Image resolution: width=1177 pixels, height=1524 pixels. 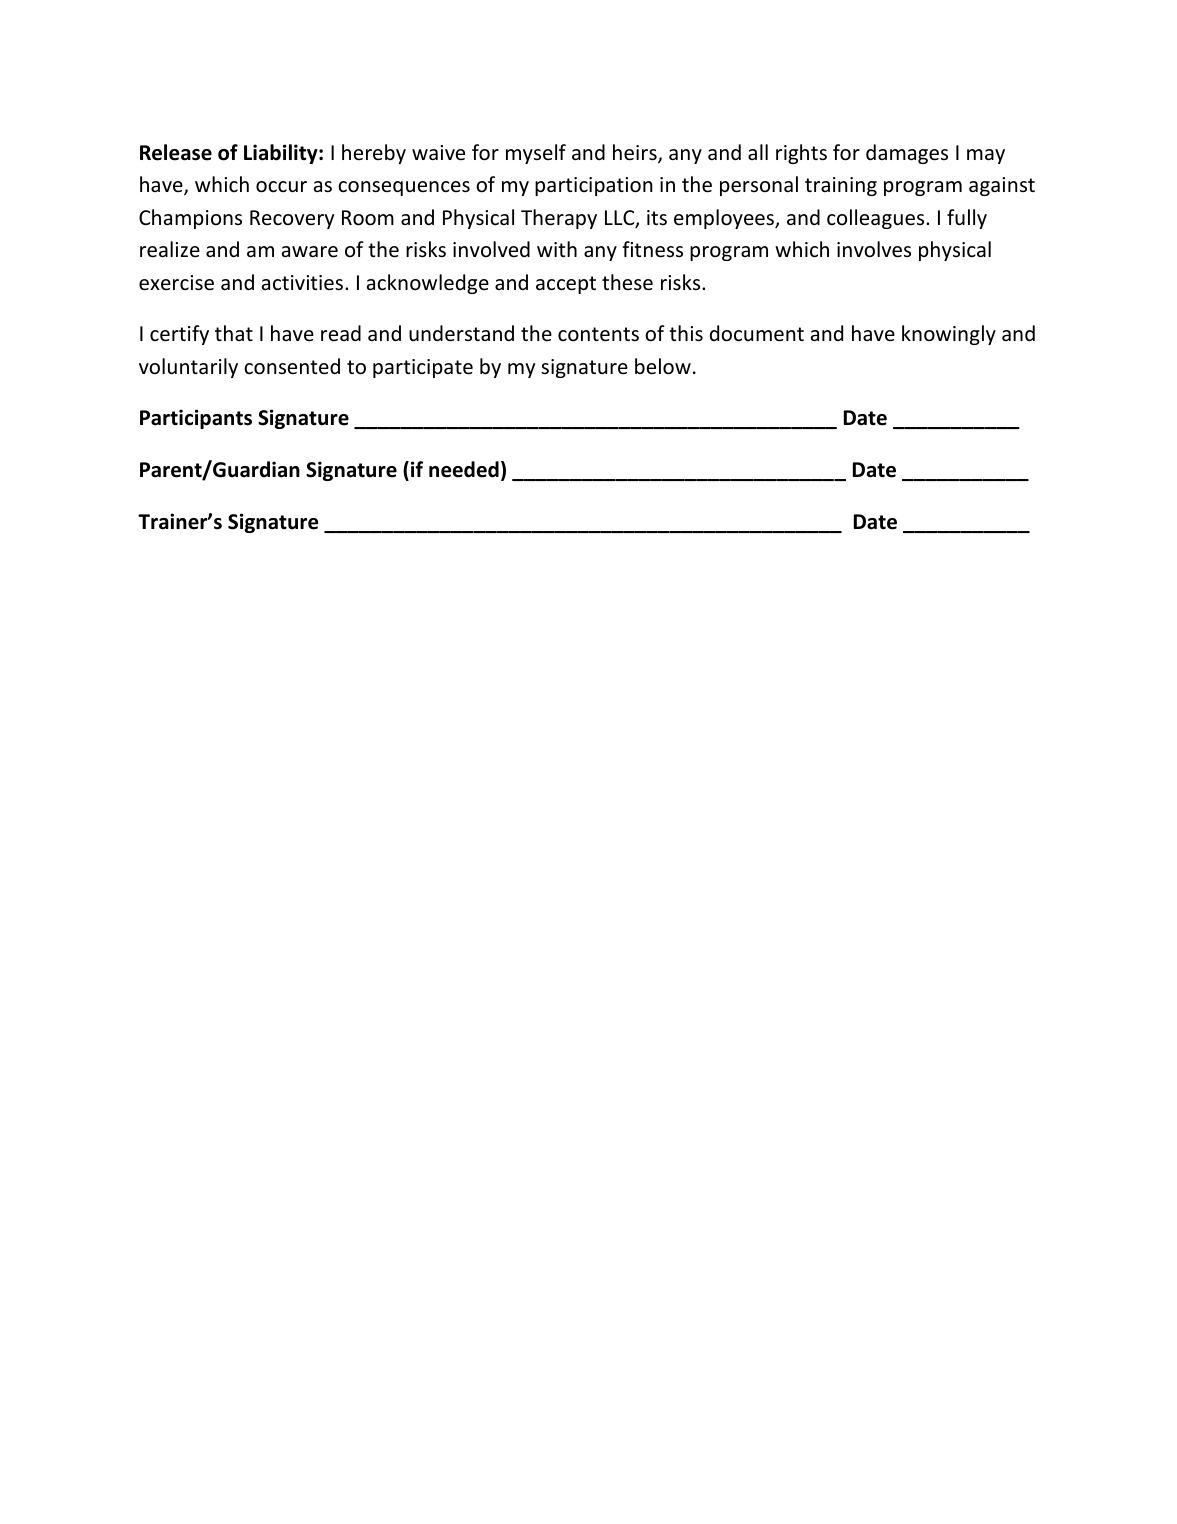 I want to click on Participants, so click(x=196, y=419).
